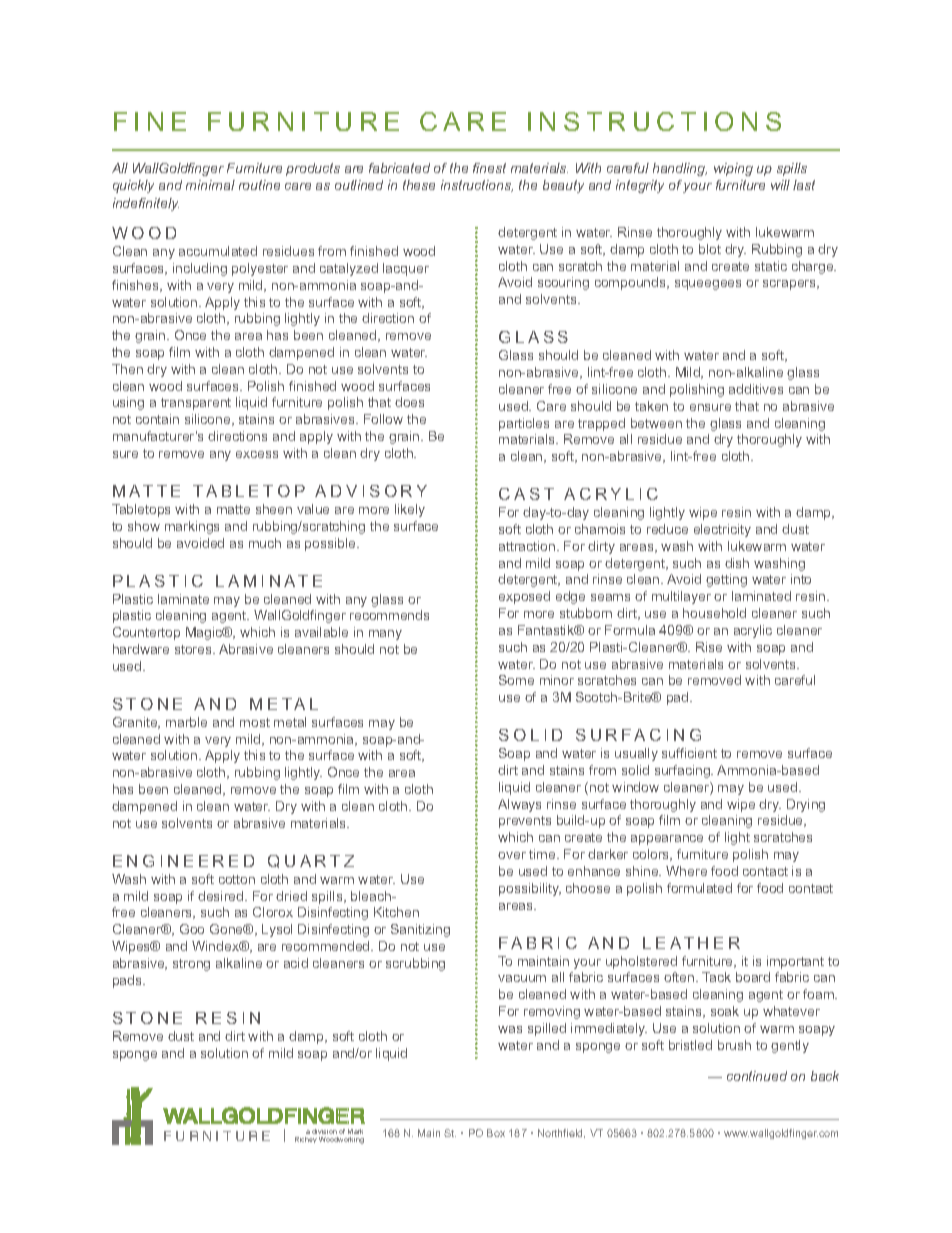 The image size is (952, 1233). I want to click on division, so click(324, 1131).
